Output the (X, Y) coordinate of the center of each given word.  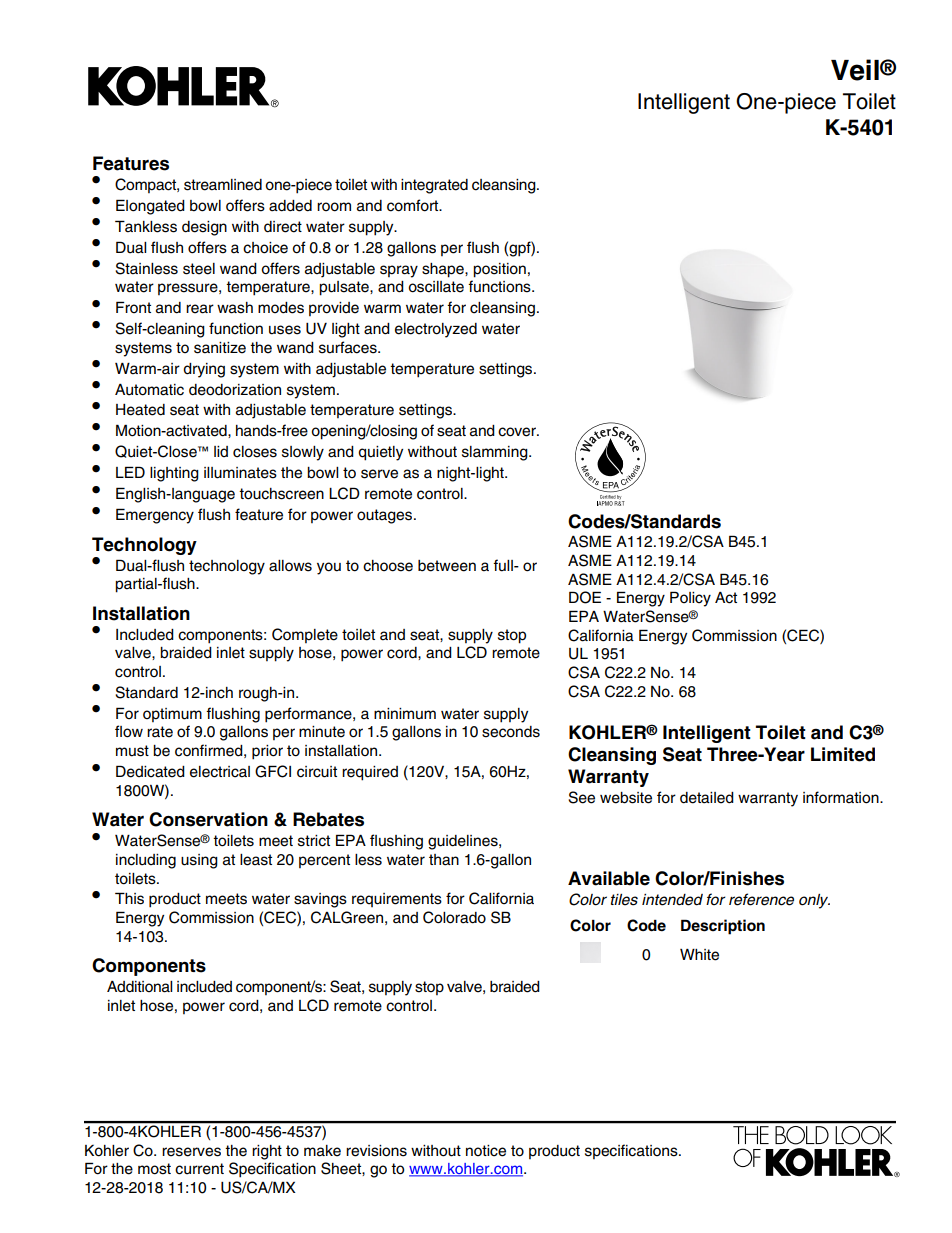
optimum (172, 715)
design (204, 228)
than (444, 860)
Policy (690, 599)
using (199, 861)
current (199, 1169)
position (499, 270)
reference (761, 899)
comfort (414, 205)
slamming (496, 453)
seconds (511, 732)
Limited (843, 754)
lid (221, 451)
